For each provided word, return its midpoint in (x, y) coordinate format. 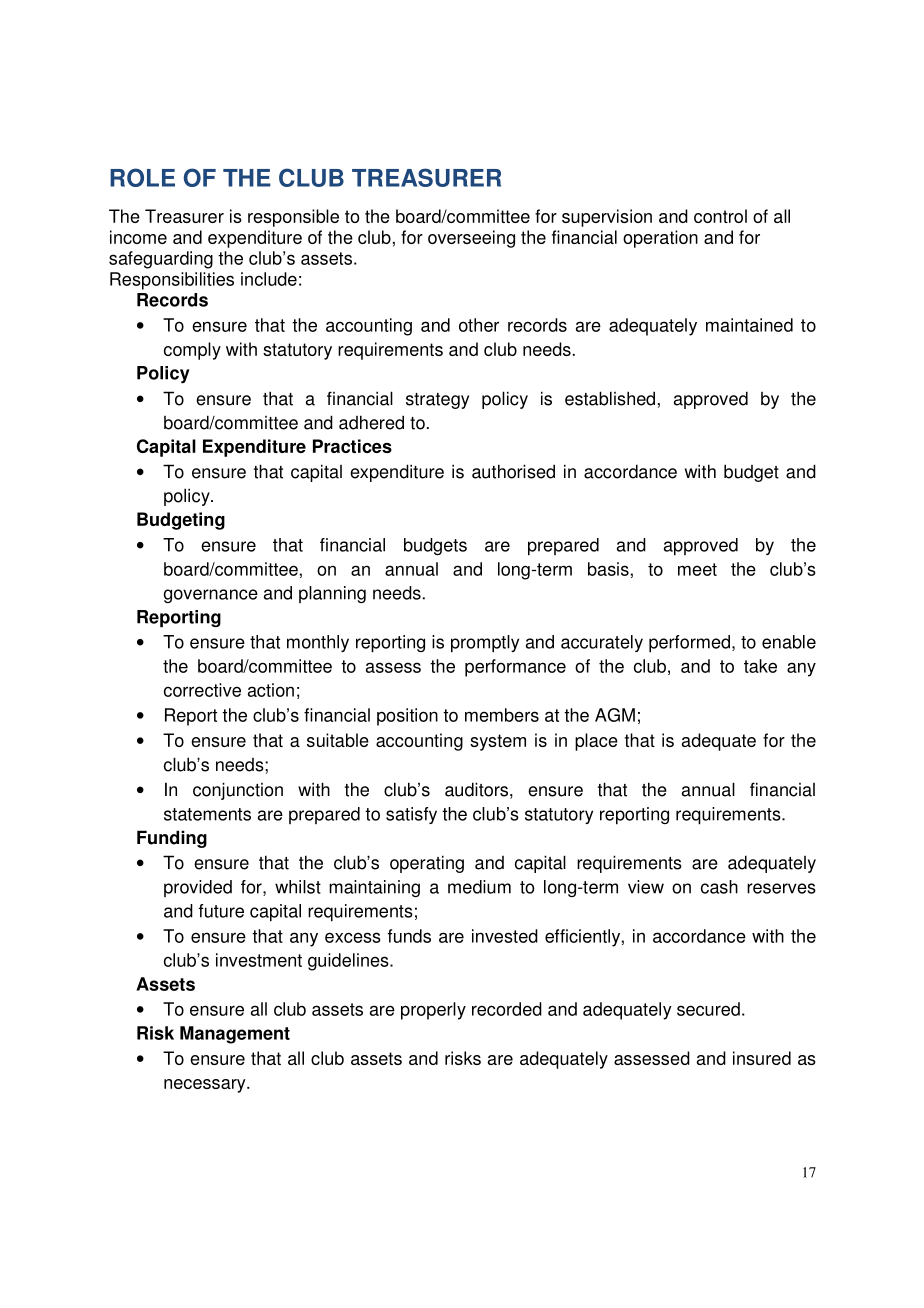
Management (235, 1035)
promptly (485, 644)
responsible (293, 218)
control (720, 216)
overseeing (471, 239)
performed (689, 644)
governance (211, 596)
